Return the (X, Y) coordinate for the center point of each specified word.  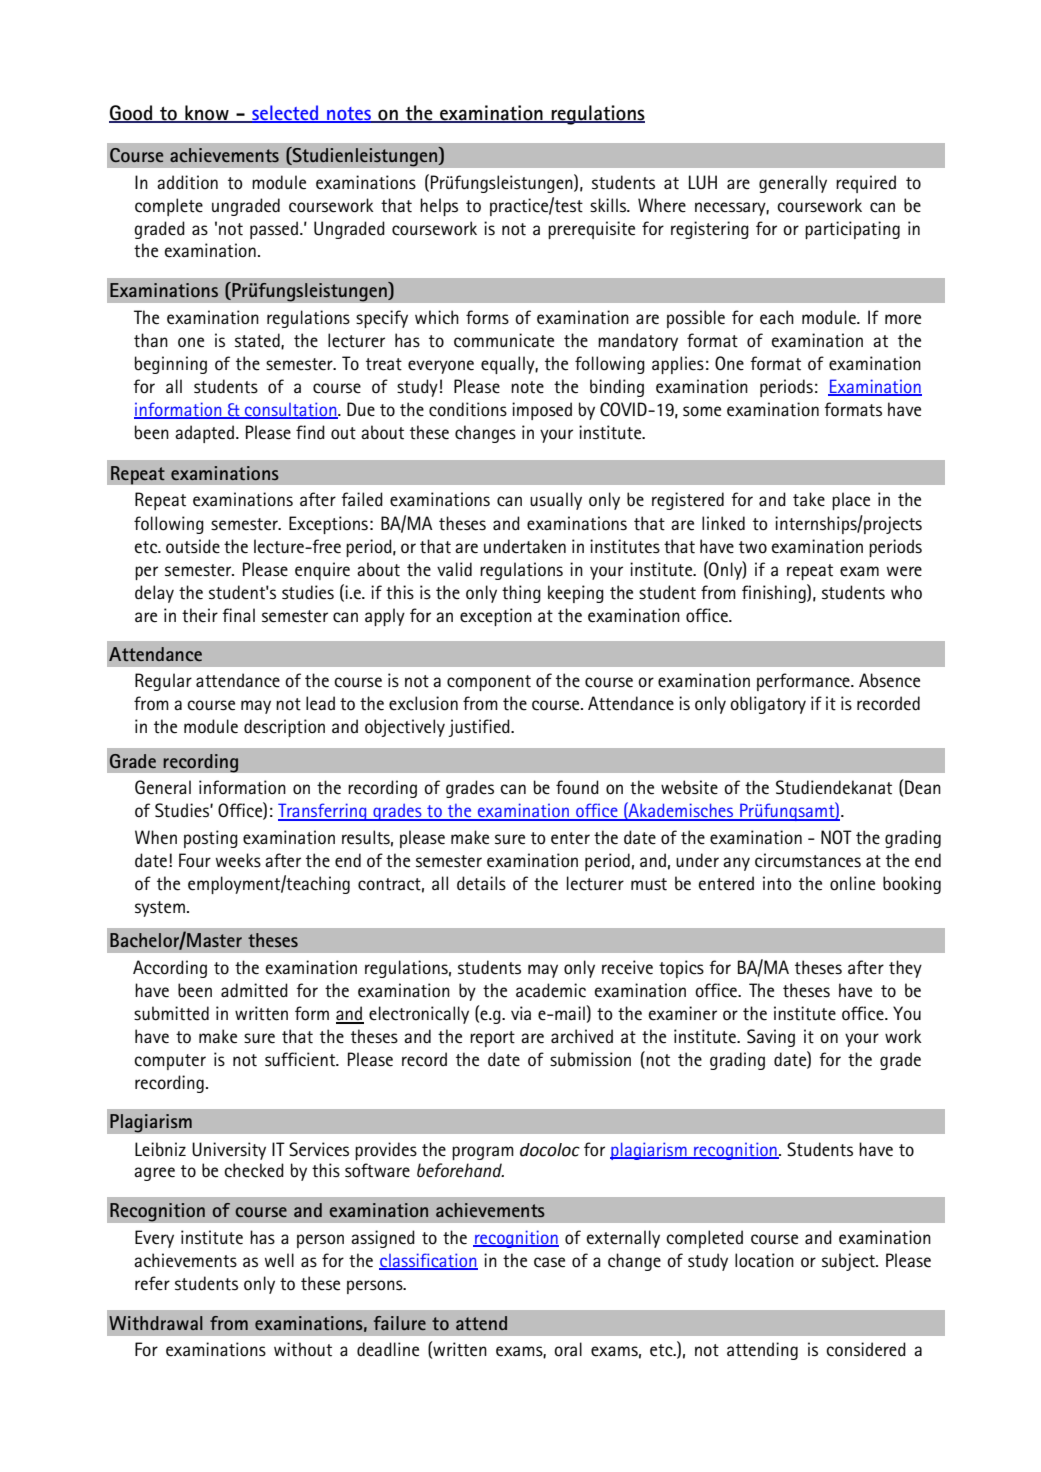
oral (568, 1349)
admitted (254, 990)
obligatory (768, 705)
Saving (771, 1038)
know (207, 113)
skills (609, 205)
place (851, 501)
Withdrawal (156, 1323)
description (284, 728)
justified (480, 728)
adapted (204, 434)
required (866, 184)
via (521, 1013)
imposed (542, 411)
